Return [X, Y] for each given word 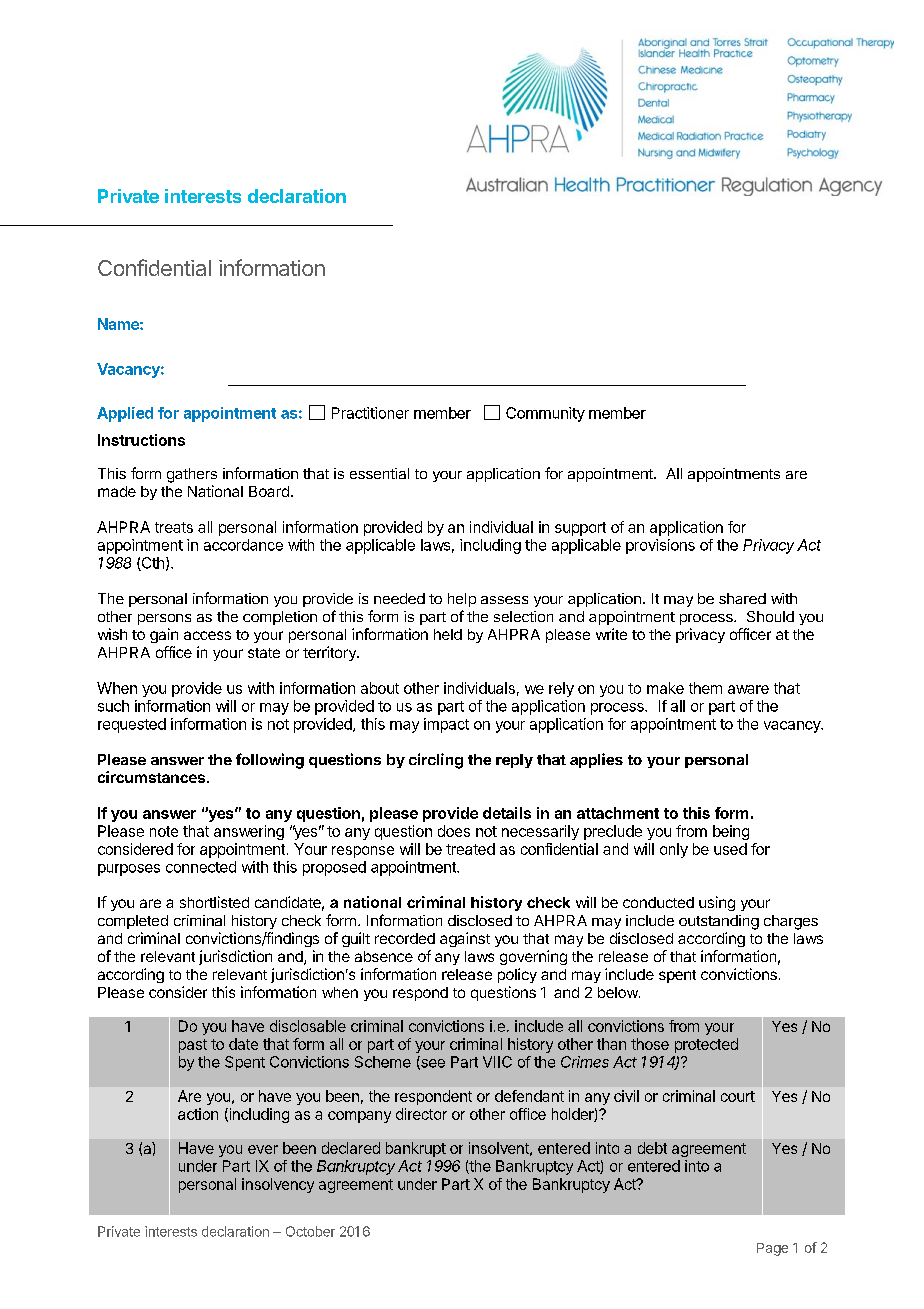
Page [772, 1249]
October [310, 1231]
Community [545, 414]
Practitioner [370, 413]
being [731, 832]
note [164, 831]
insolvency [278, 1185]
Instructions [141, 440]
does [454, 831]
